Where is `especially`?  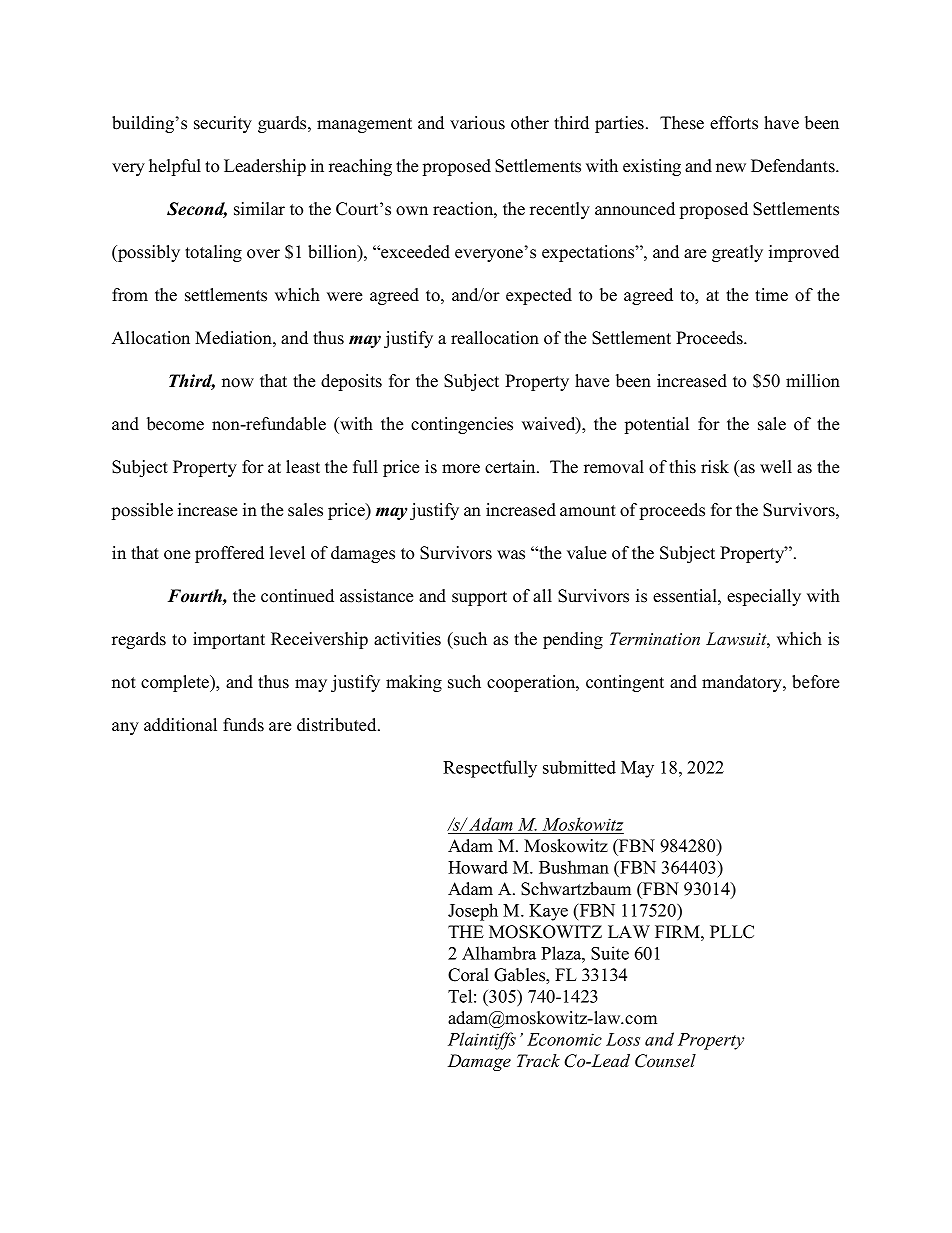 especially is located at coordinates (764, 597).
